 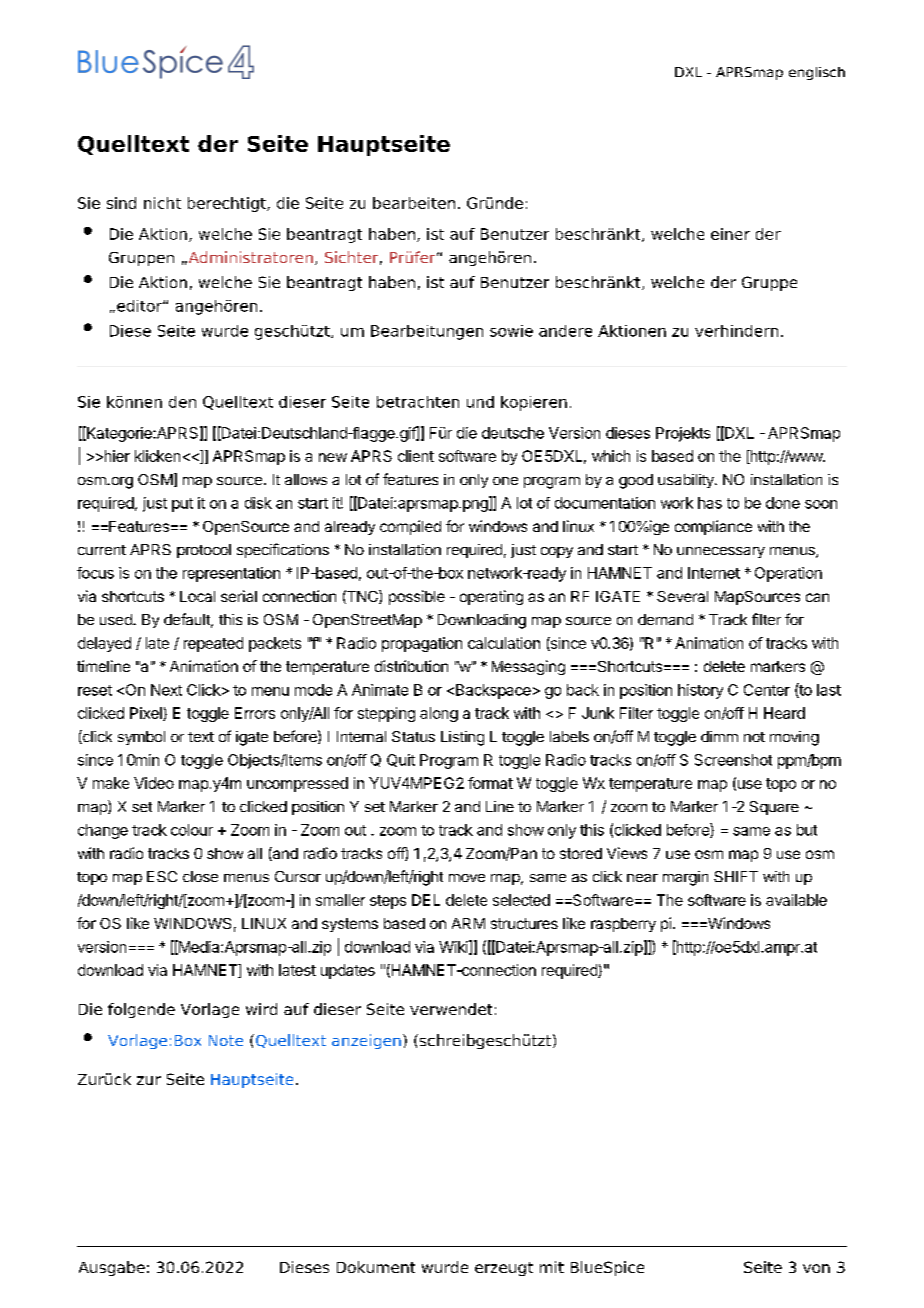 What do you see at coordinates (226, 1040) in the document?
I see `Note` at bounding box center [226, 1040].
